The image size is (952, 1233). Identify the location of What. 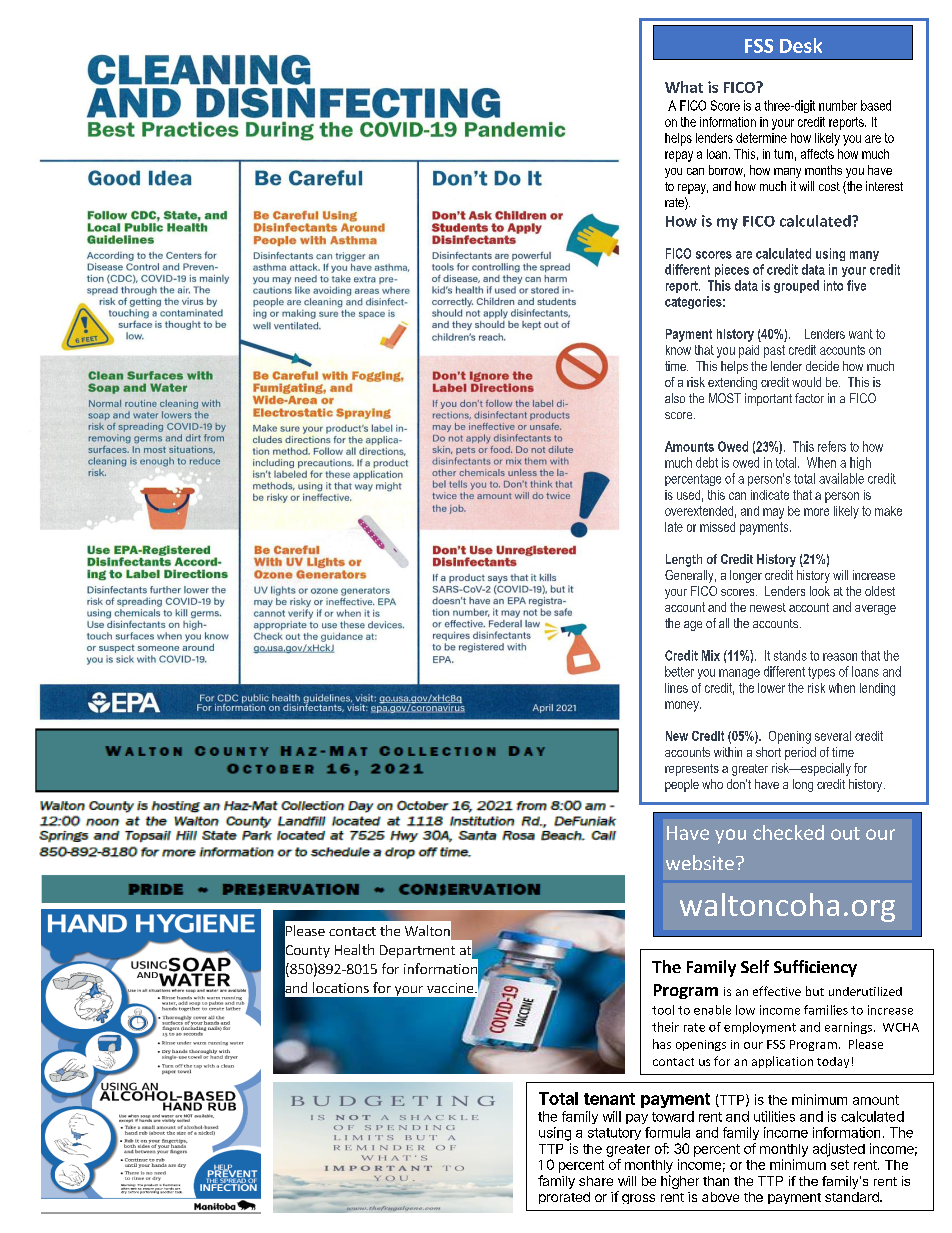
(684, 87).
